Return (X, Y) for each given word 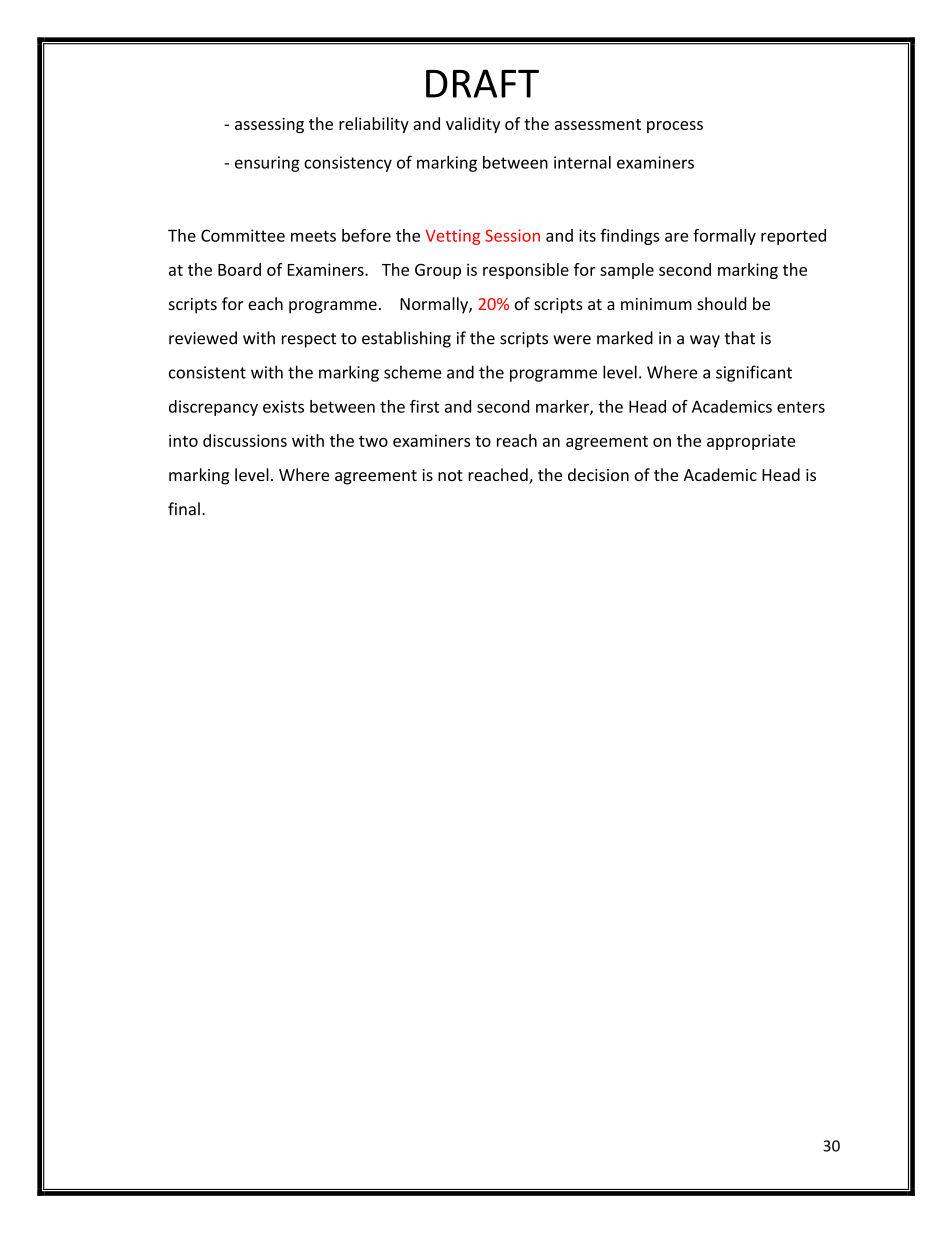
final (184, 509)
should (721, 303)
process (675, 127)
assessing (269, 125)
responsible (526, 271)
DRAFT (482, 83)
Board (239, 269)
